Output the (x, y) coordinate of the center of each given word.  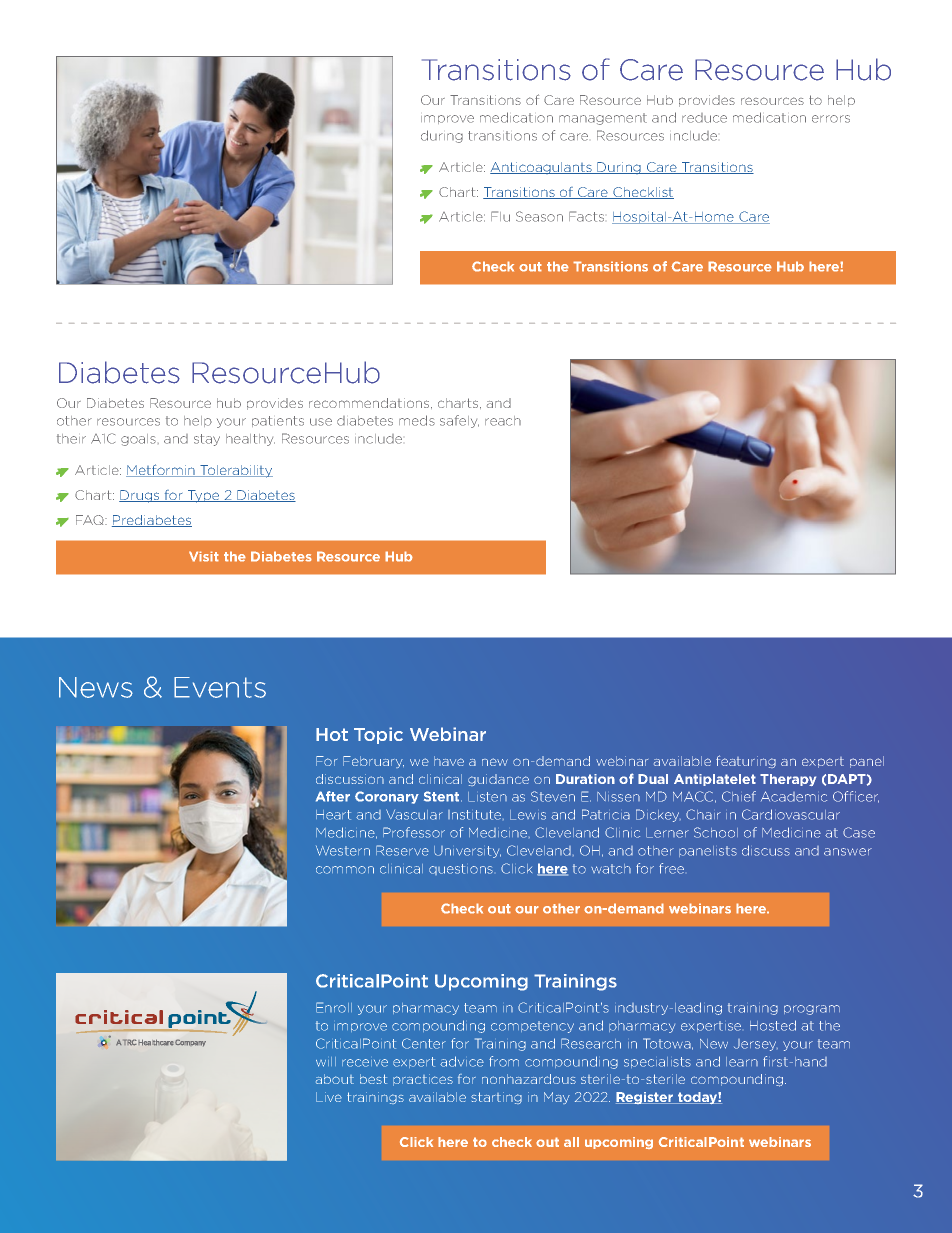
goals (138, 440)
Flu (500, 216)
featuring (746, 761)
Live (329, 1097)
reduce (704, 118)
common (345, 870)
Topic (378, 735)
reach (503, 421)
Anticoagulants (542, 168)
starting (496, 1098)
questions (461, 869)
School (716, 832)
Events (220, 687)
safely (459, 421)
